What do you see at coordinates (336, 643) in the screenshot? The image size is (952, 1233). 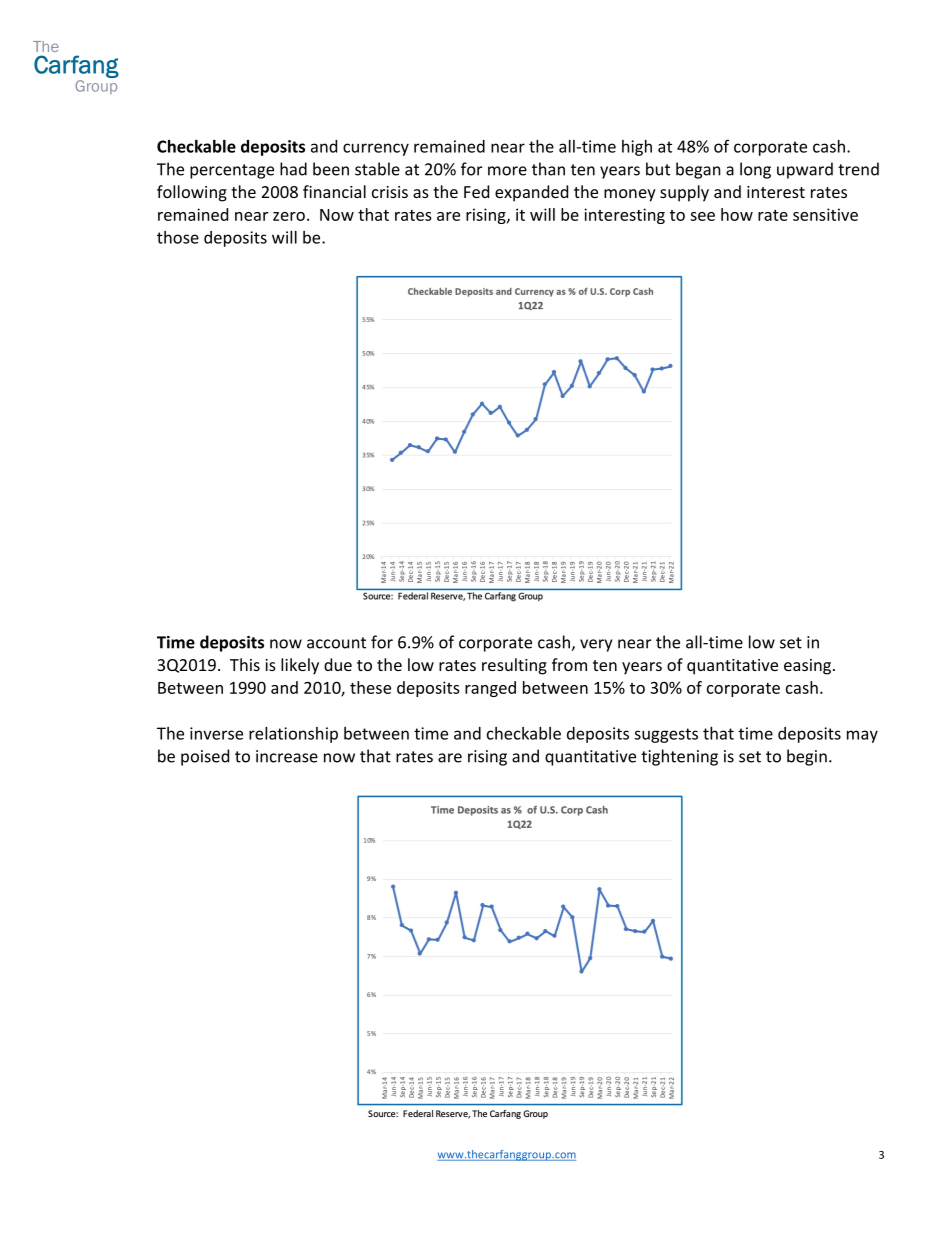 I see `account` at bounding box center [336, 643].
